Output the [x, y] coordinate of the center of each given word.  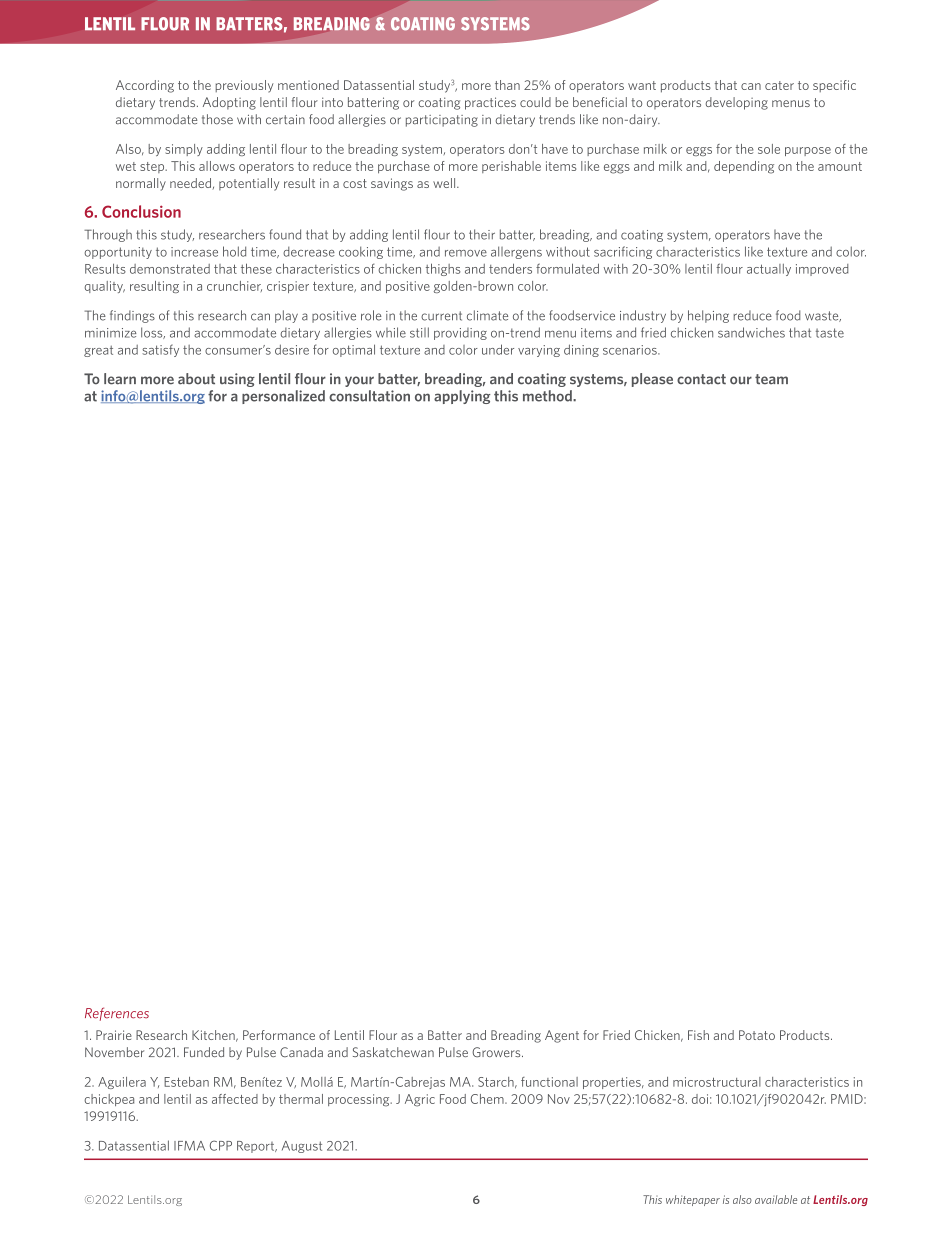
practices [490, 103]
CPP [221, 1145]
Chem [488, 1099]
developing [737, 103]
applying [462, 397]
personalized [283, 397]
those [217, 119]
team [771, 379]
